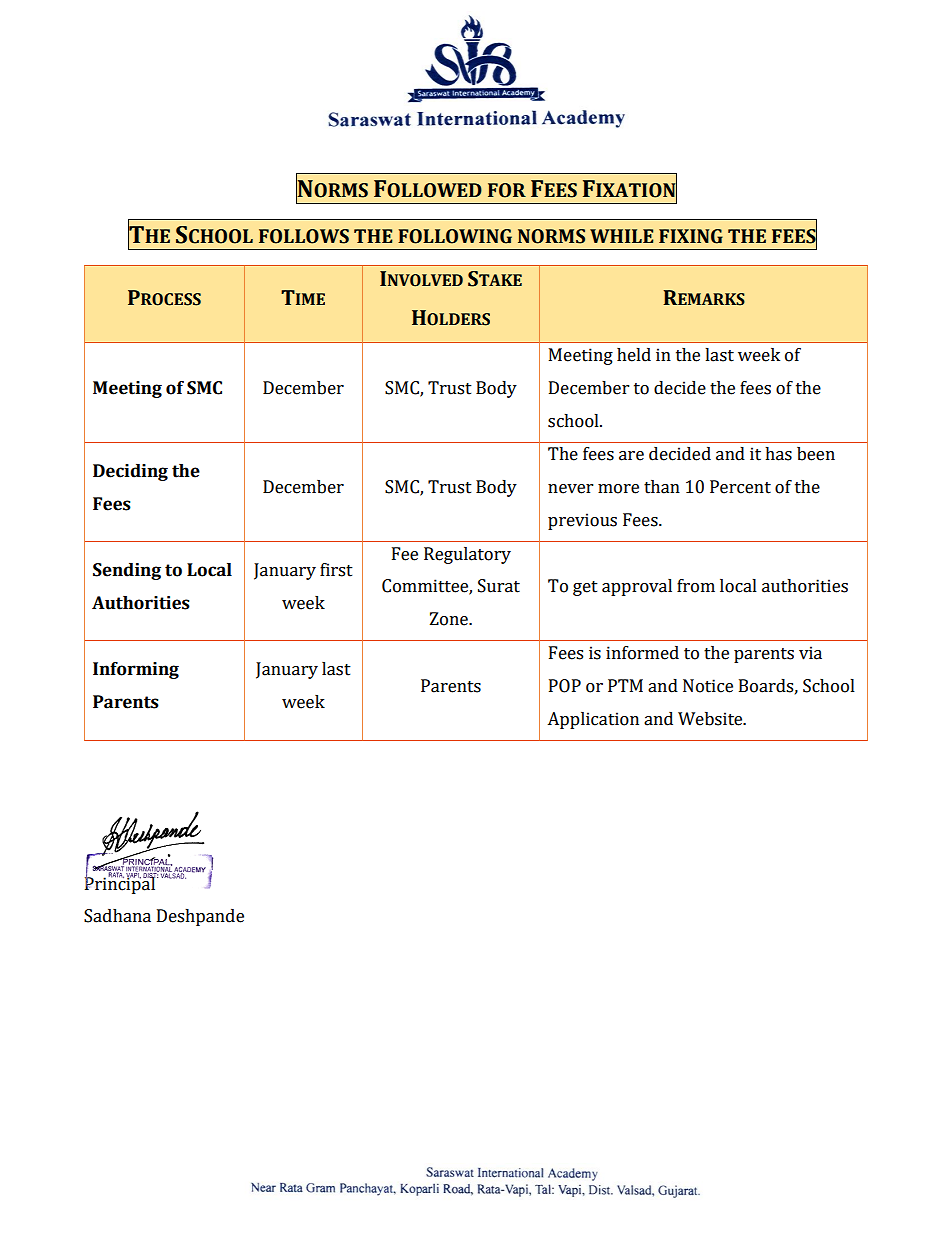 This document has height=1233, width=952. Describe the element at coordinates (691, 236) in the document. I see `FIXING` at that location.
